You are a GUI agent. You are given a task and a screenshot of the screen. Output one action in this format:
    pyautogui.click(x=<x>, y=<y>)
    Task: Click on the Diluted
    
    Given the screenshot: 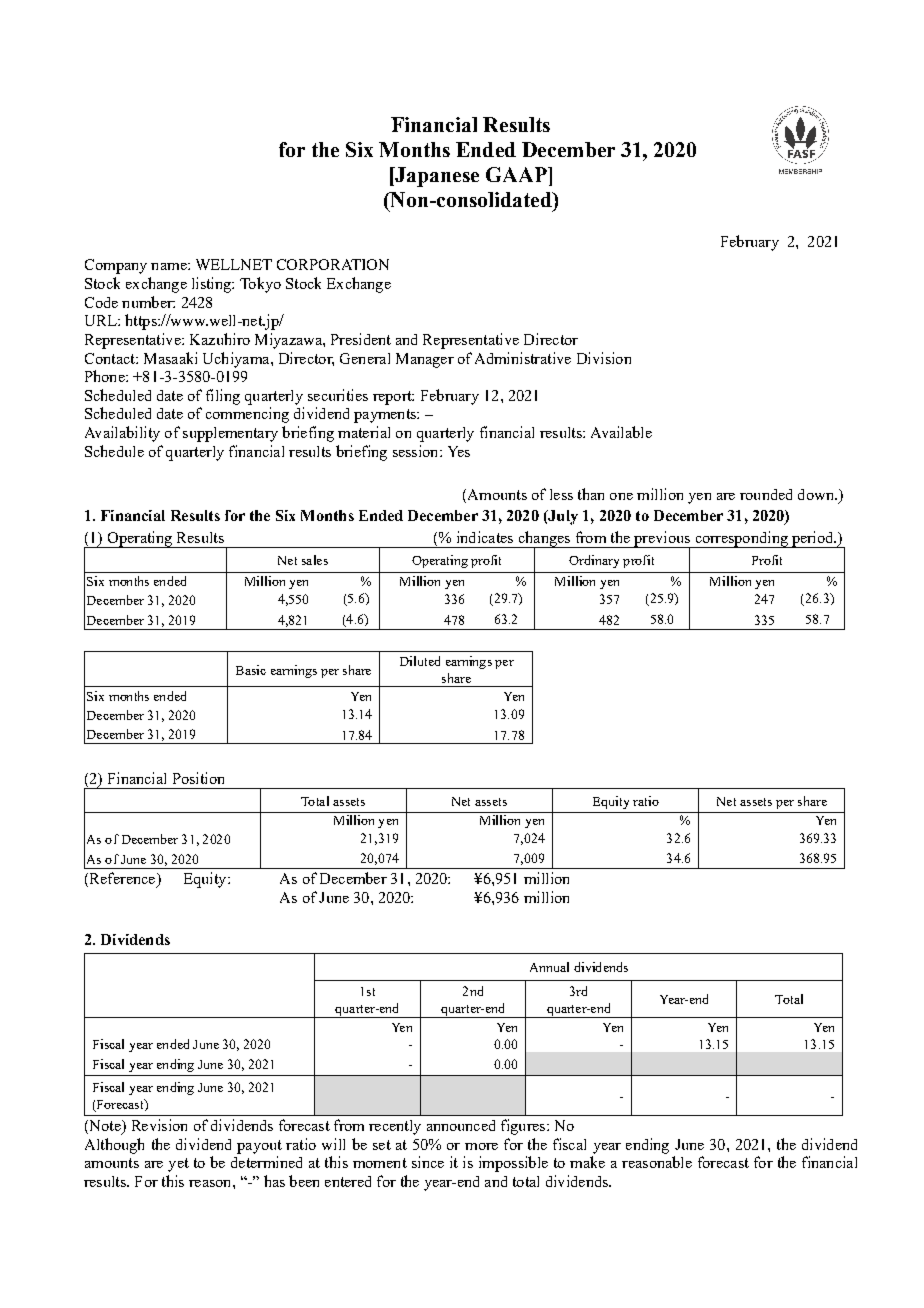 What is the action you would take?
    pyautogui.click(x=420, y=661)
